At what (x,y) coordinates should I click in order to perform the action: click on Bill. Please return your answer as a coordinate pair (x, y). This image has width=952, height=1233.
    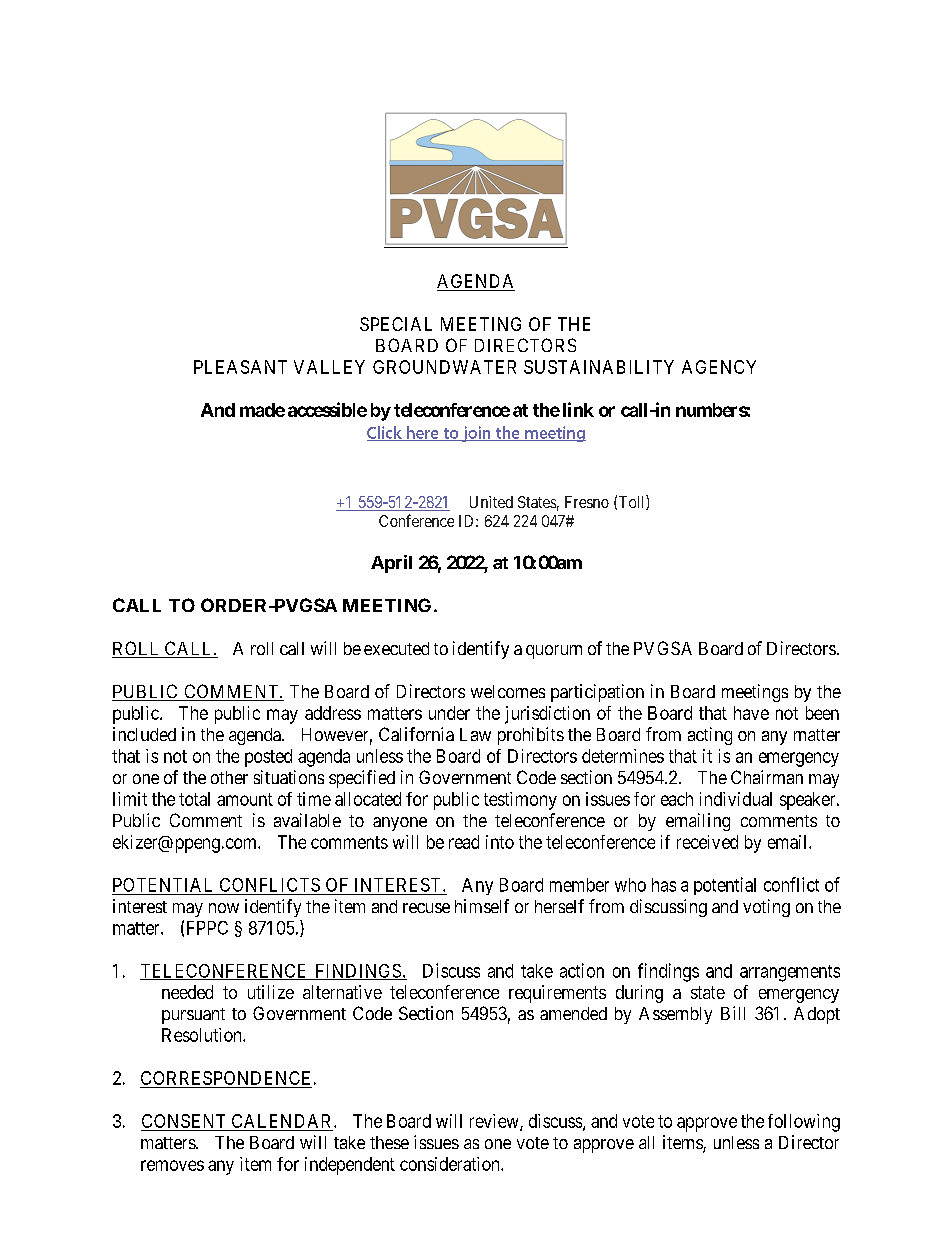
    Looking at the image, I should click on (733, 1013).
